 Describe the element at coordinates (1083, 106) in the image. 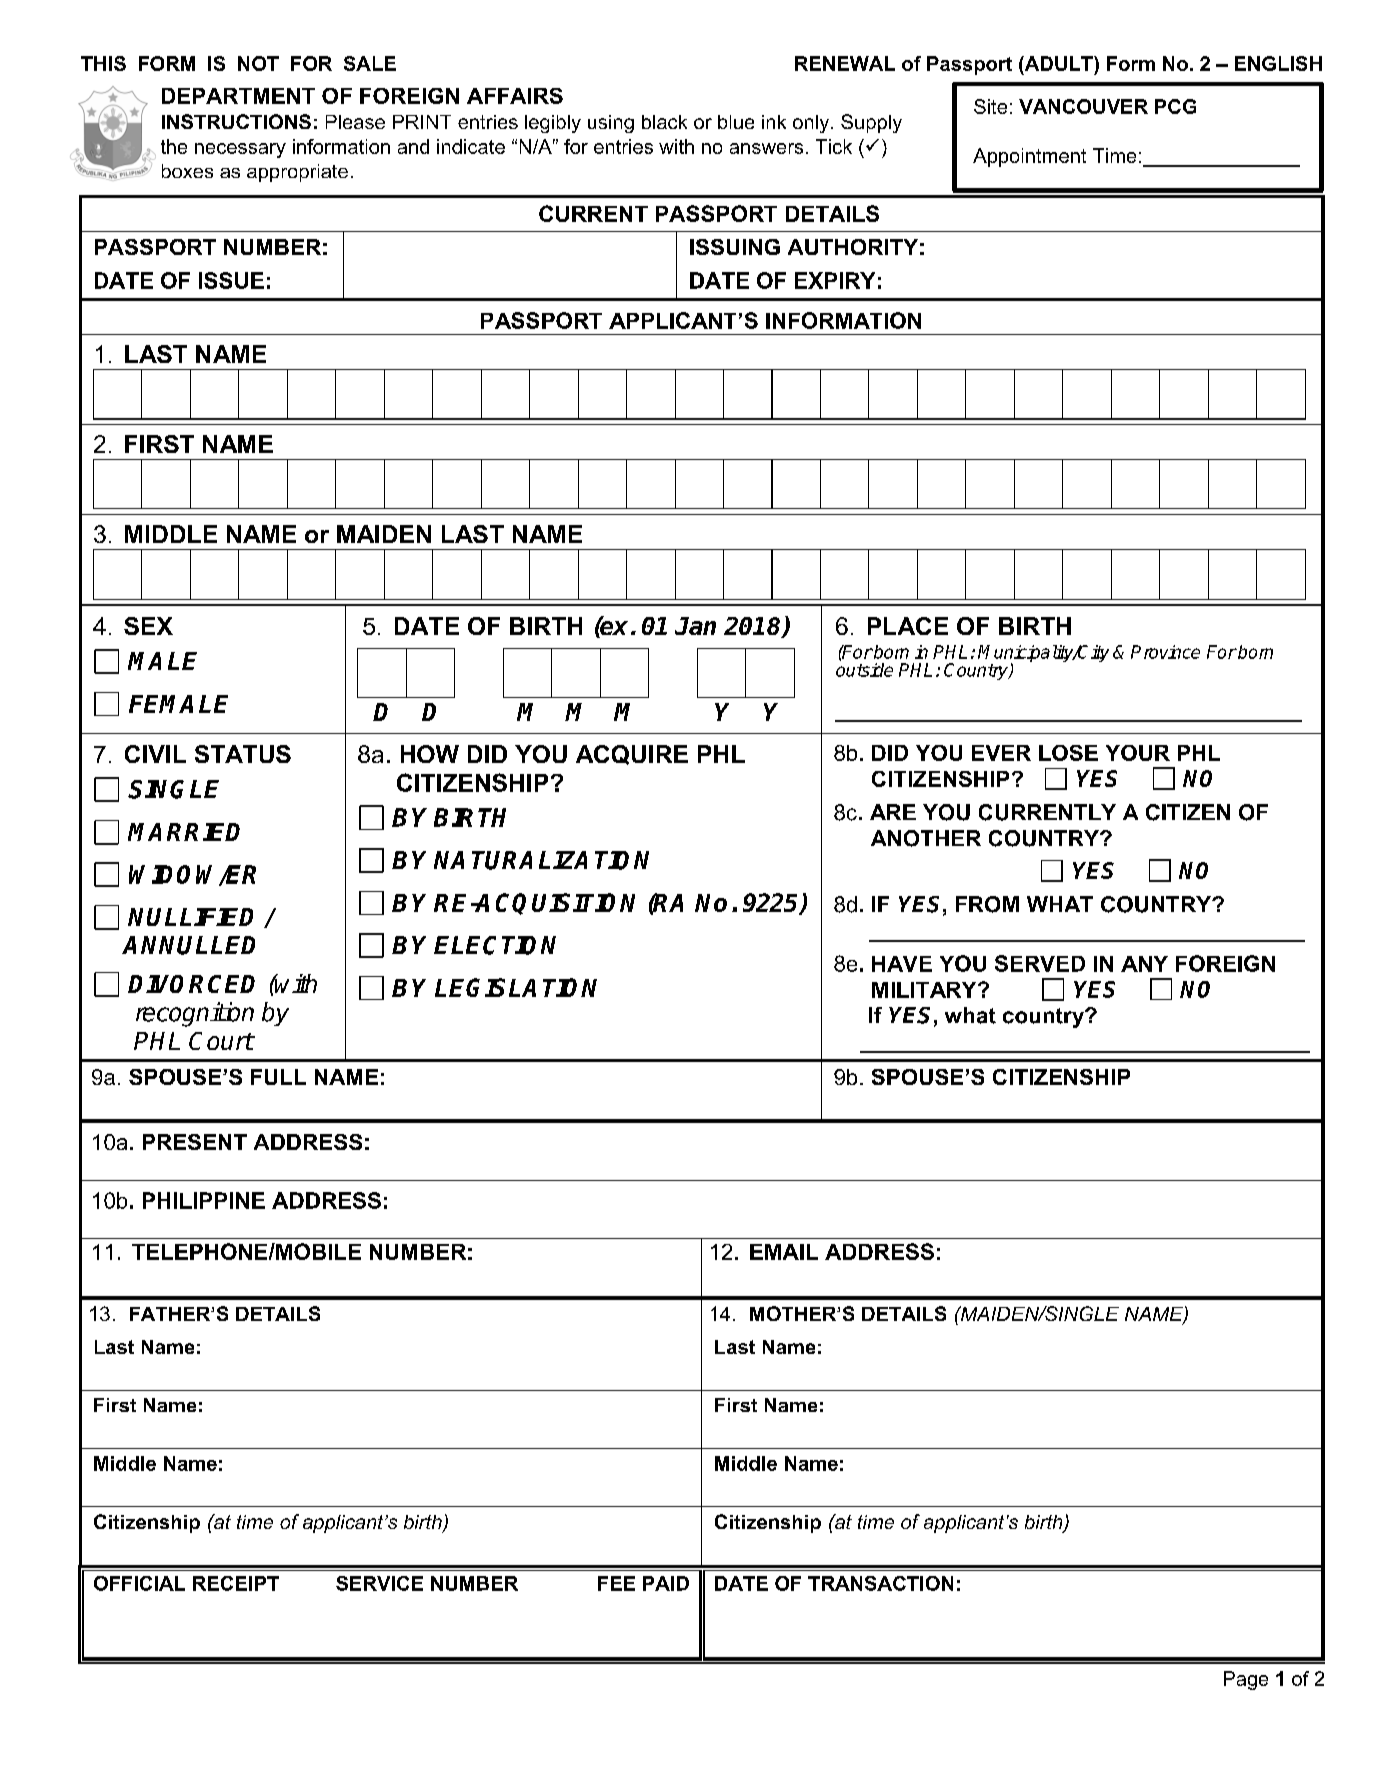

I see `VANCOUVER` at that location.
